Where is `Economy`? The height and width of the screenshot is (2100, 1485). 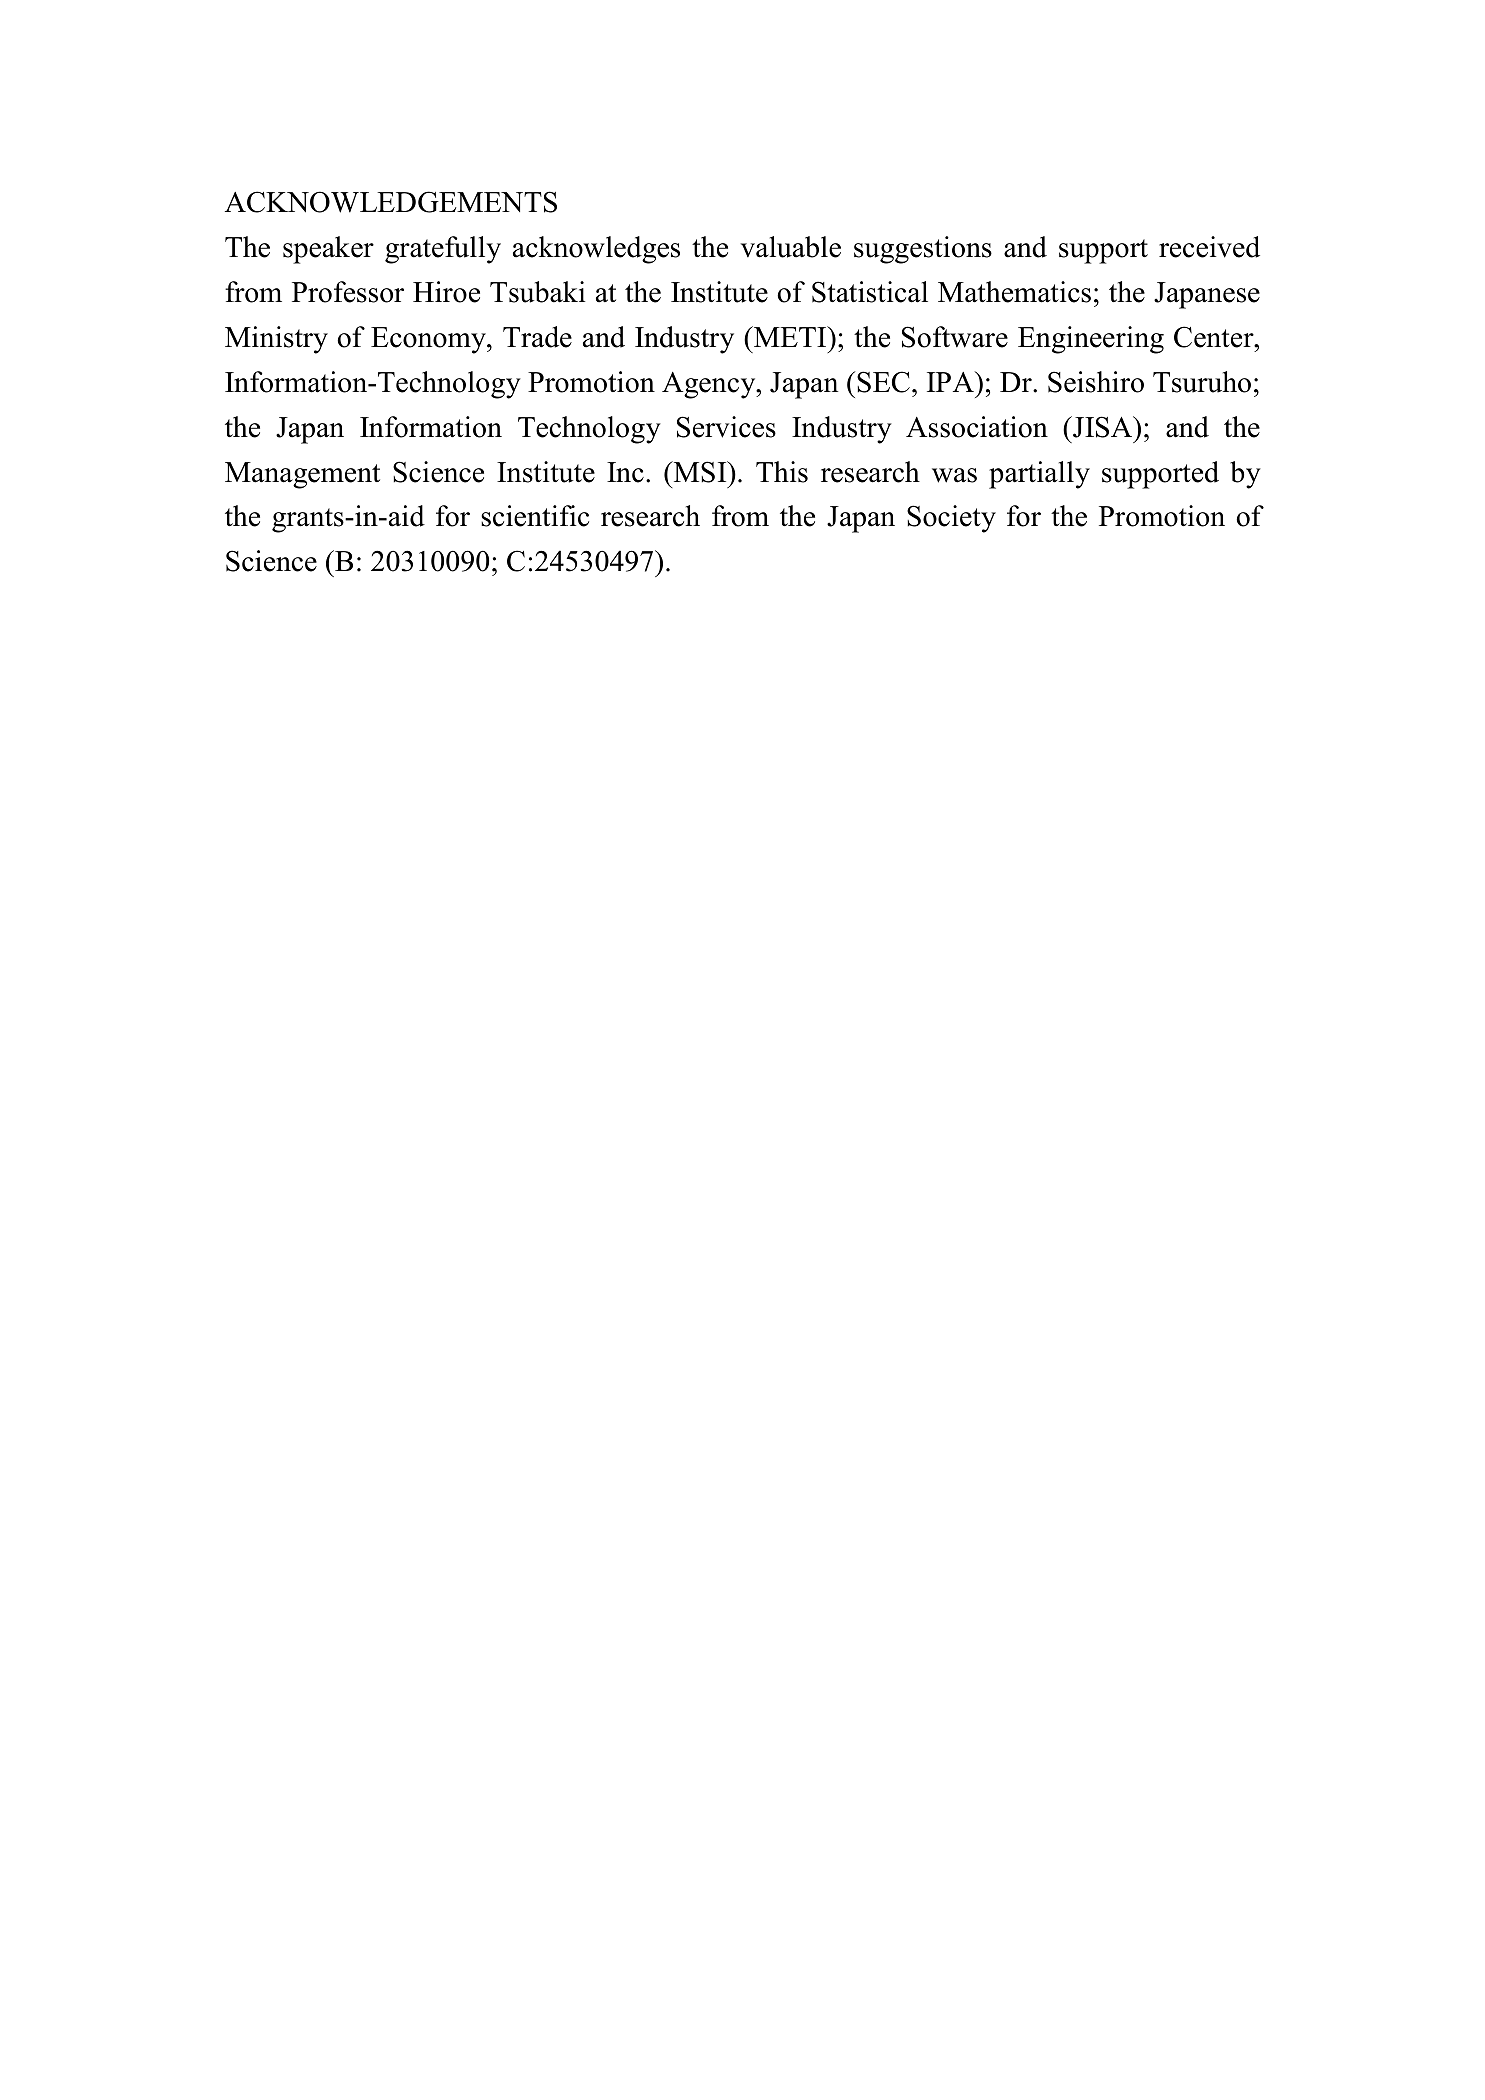
Economy is located at coordinates (429, 340).
